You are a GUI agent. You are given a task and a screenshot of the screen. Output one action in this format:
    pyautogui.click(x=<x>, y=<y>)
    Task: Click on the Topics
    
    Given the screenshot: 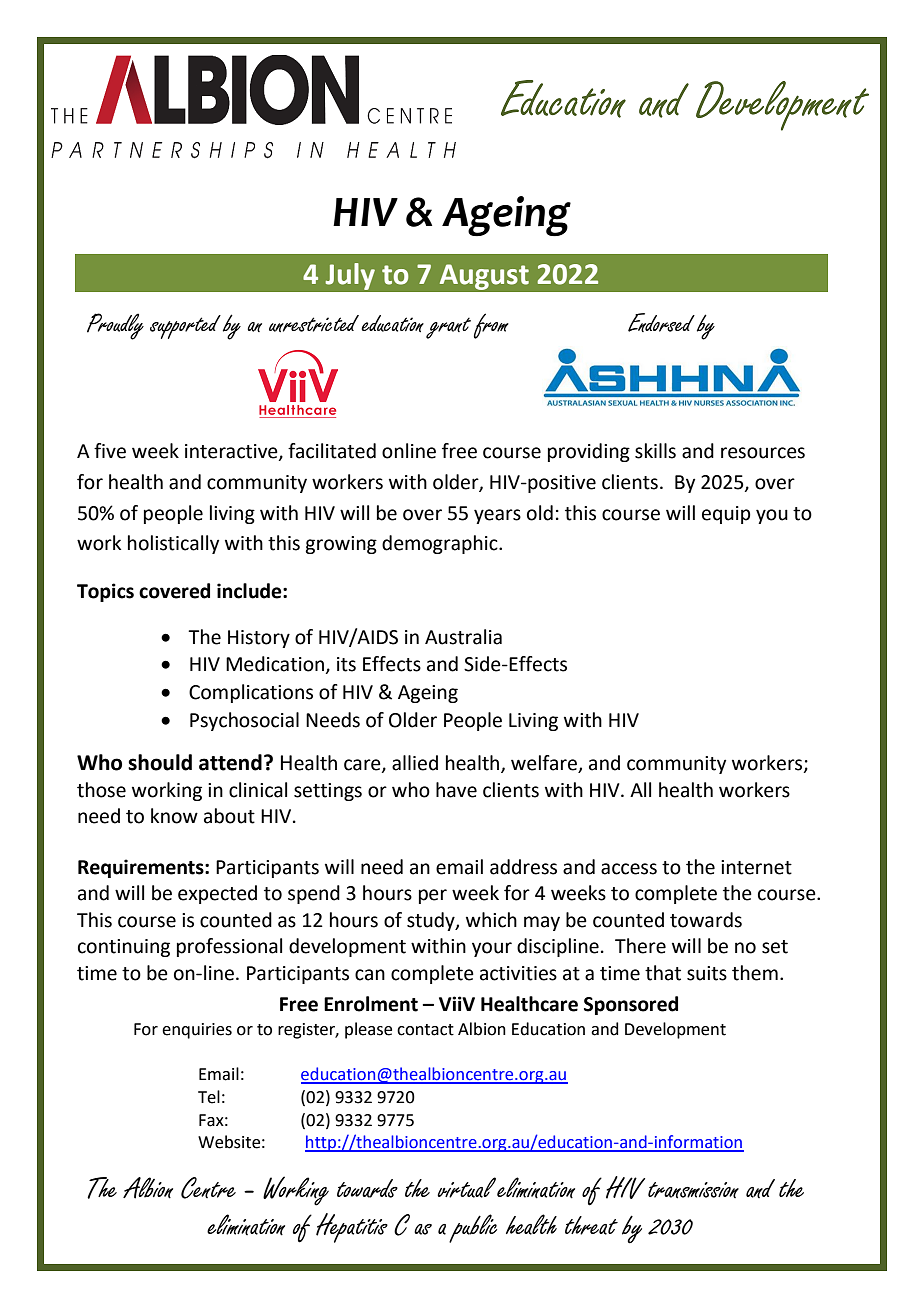 What is the action you would take?
    pyautogui.click(x=105, y=592)
